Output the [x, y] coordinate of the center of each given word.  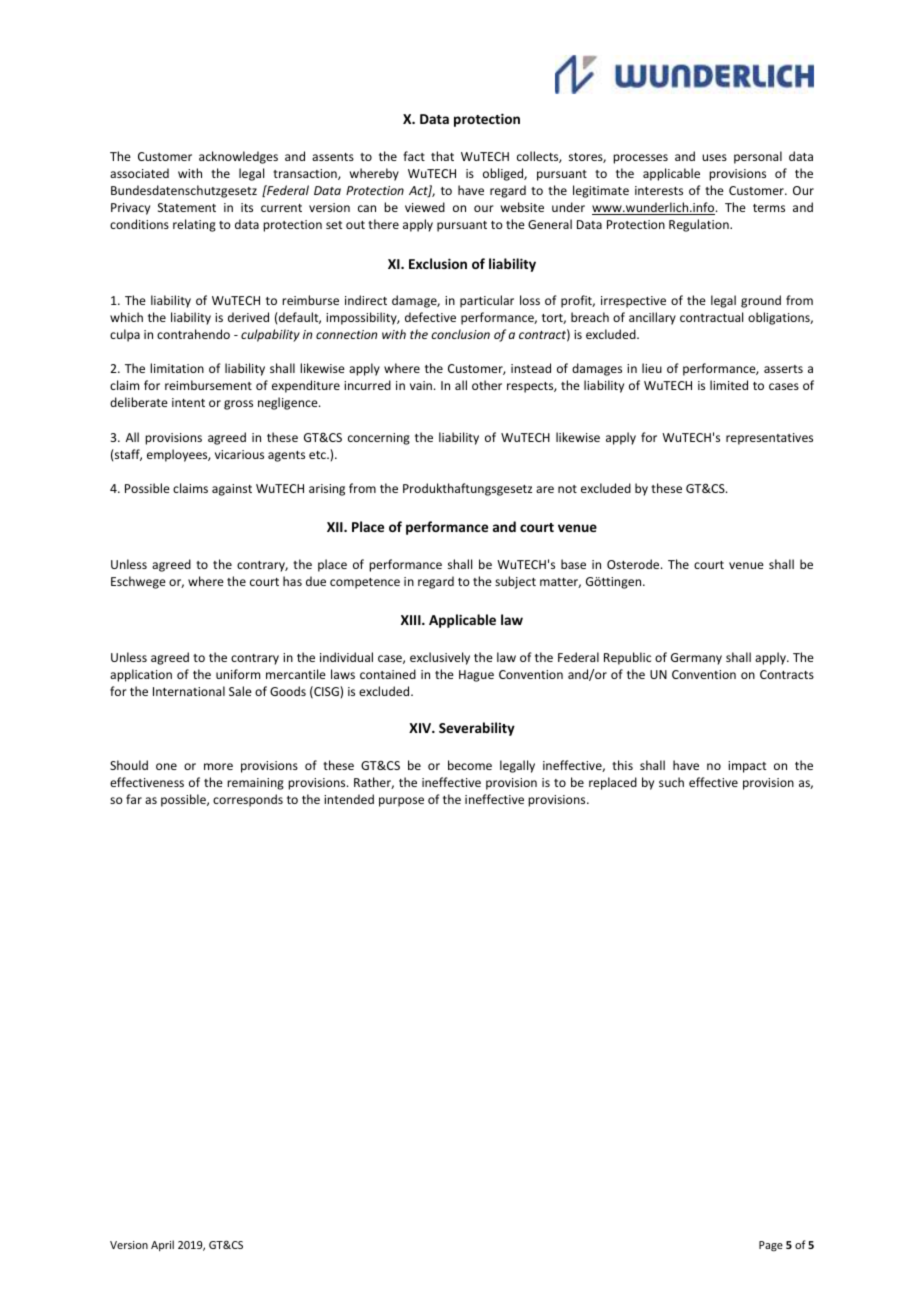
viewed [425, 207]
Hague [476, 676]
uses [714, 157]
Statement [187, 207]
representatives [769, 439]
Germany [696, 659]
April [162, 1245]
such [671, 782]
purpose [401, 802]
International [189, 691]
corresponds [248, 800]
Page [771, 1246]
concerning [379, 439]
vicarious [239, 454]
